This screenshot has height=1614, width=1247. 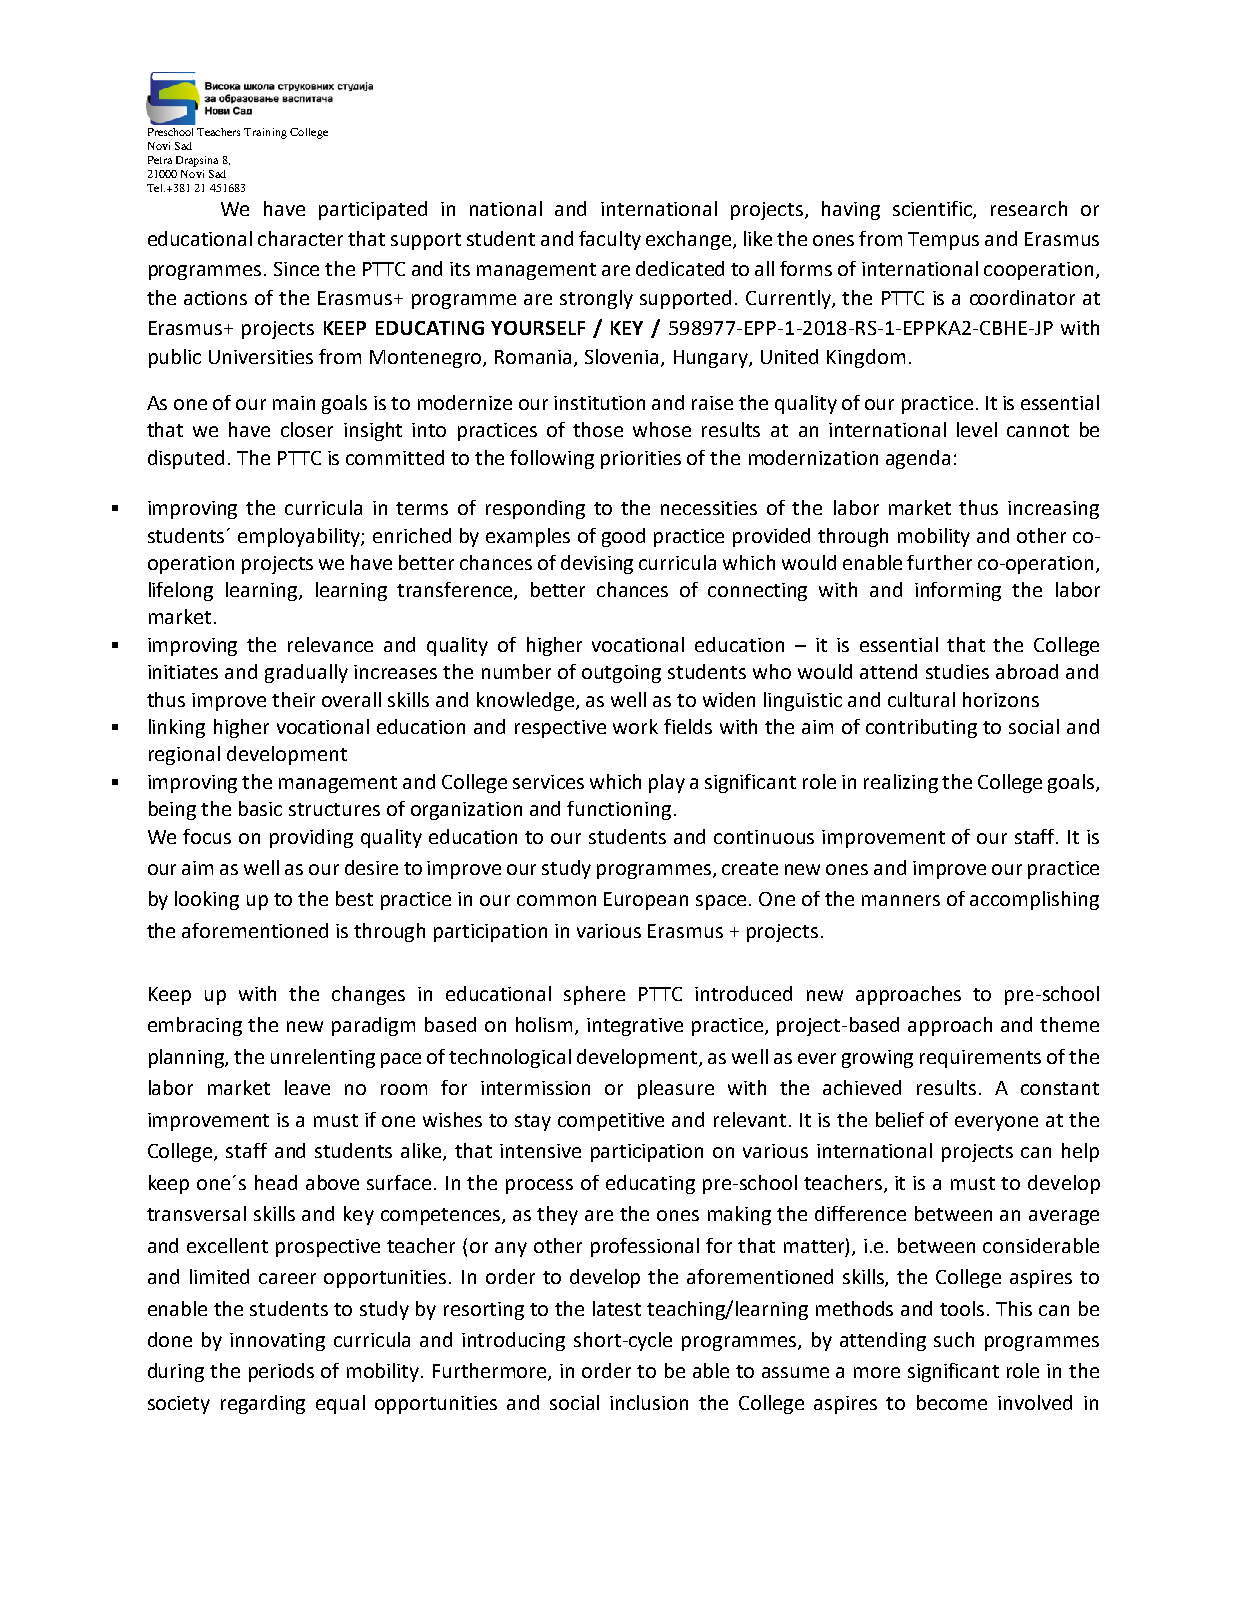 I want to click on research, so click(x=1029, y=208).
